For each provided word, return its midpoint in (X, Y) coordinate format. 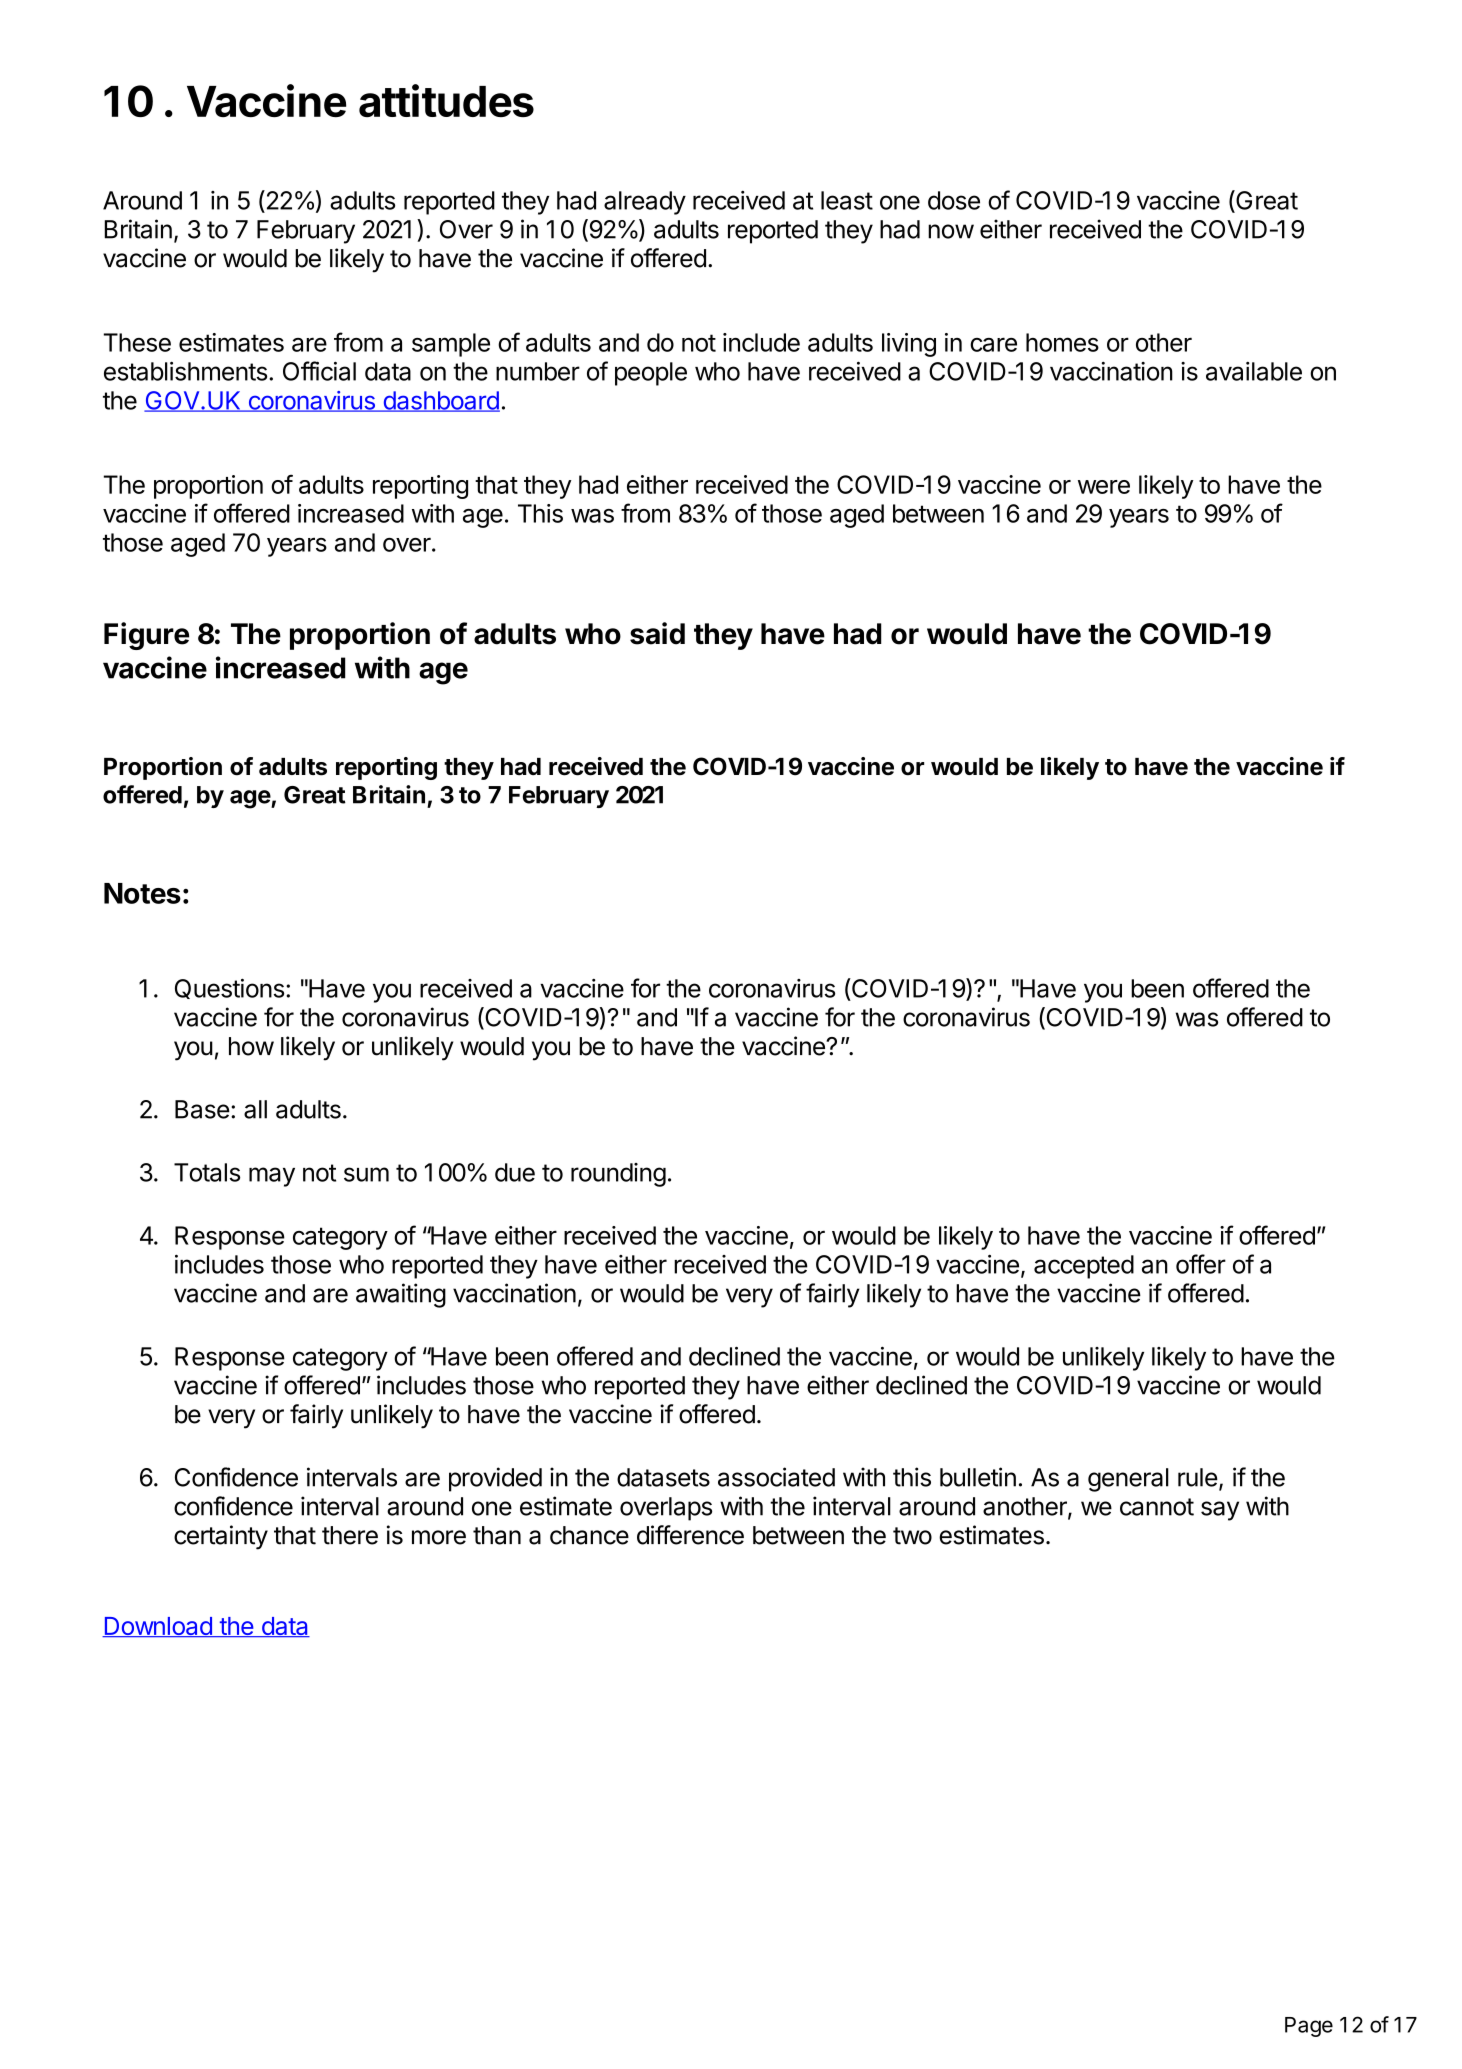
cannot (1157, 1507)
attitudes (446, 100)
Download (158, 1627)
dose (954, 200)
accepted (1084, 1267)
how (251, 1046)
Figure (146, 636)
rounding (618, 1175)
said (657, 633)
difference (690, 1535)
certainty (221, 1537)
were (1104, 487)
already (645, 203)
